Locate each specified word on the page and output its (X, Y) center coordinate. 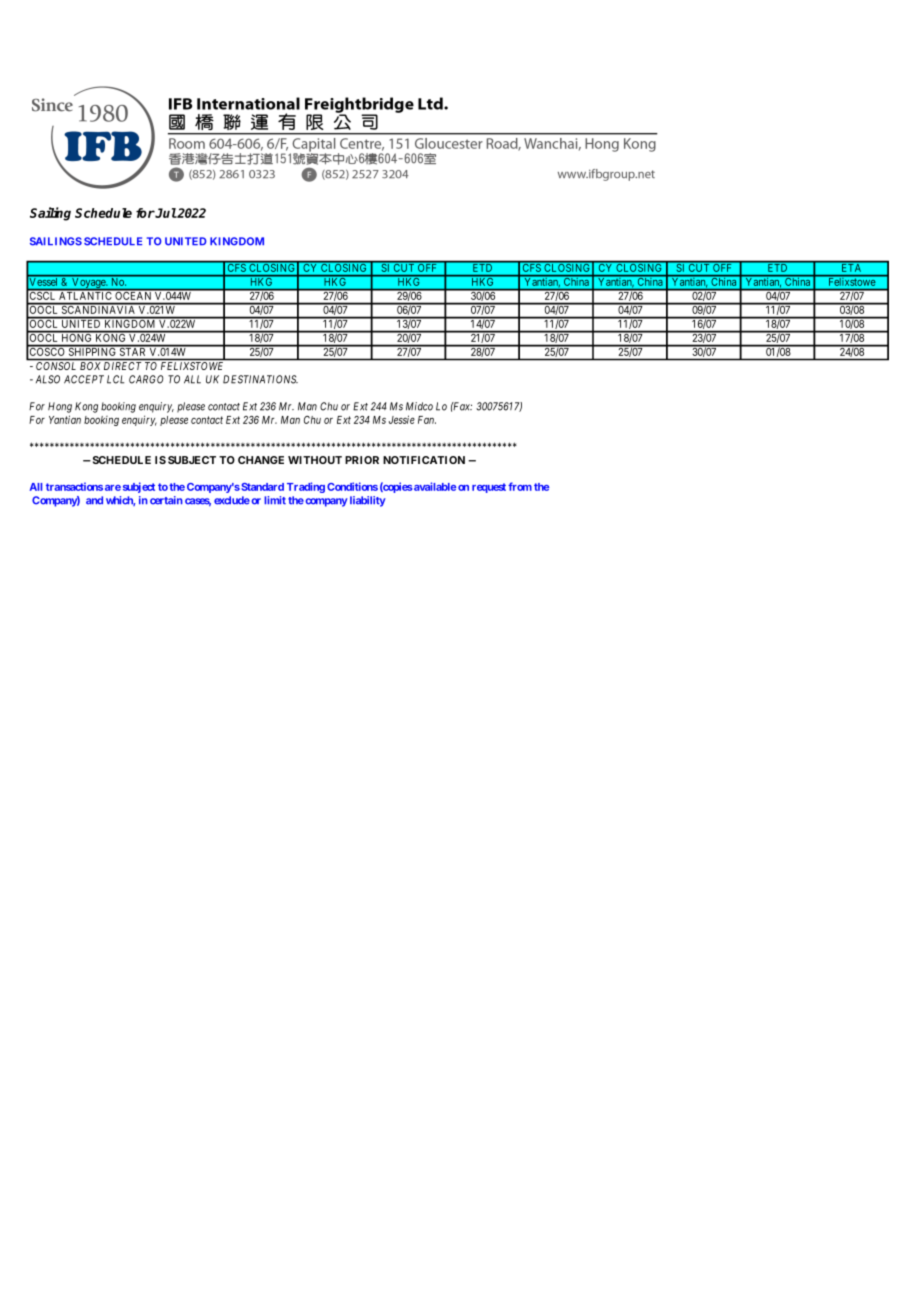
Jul (165, 213)
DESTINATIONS (260, 379)
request (489, 488)
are (113, 488)
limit (275, 500)
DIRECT (122, 366)
